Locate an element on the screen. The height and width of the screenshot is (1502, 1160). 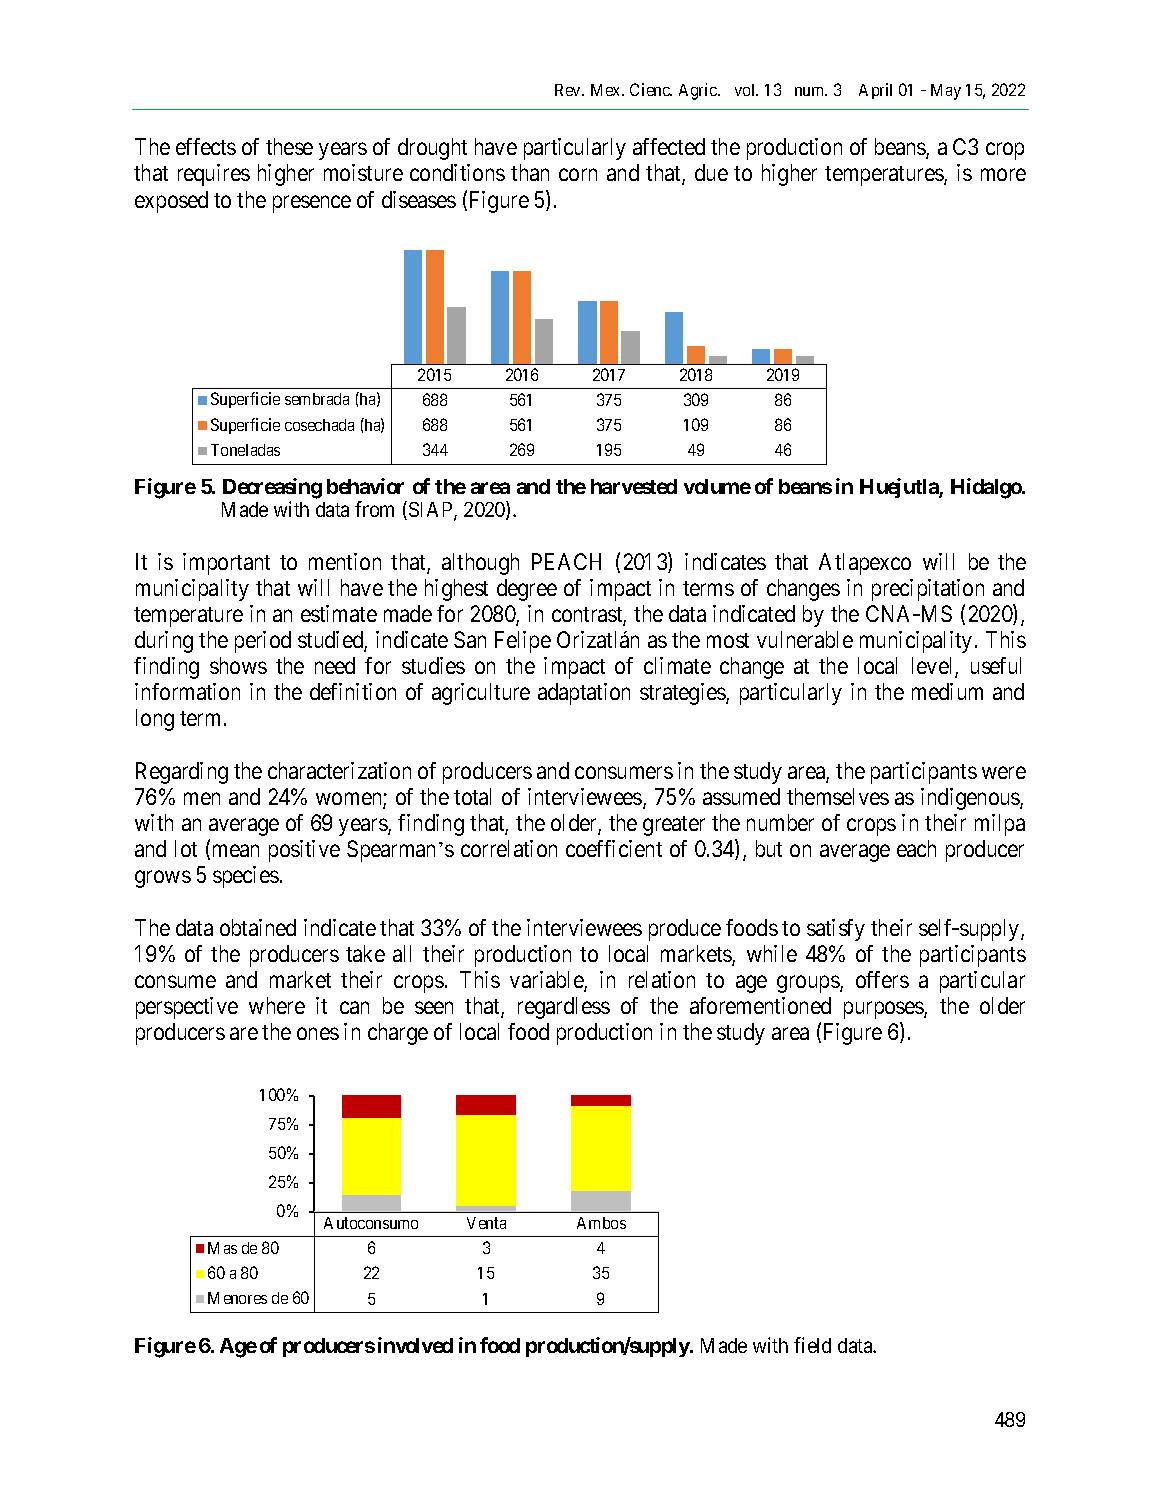
adaptation is located at coordinates (584, 694).
